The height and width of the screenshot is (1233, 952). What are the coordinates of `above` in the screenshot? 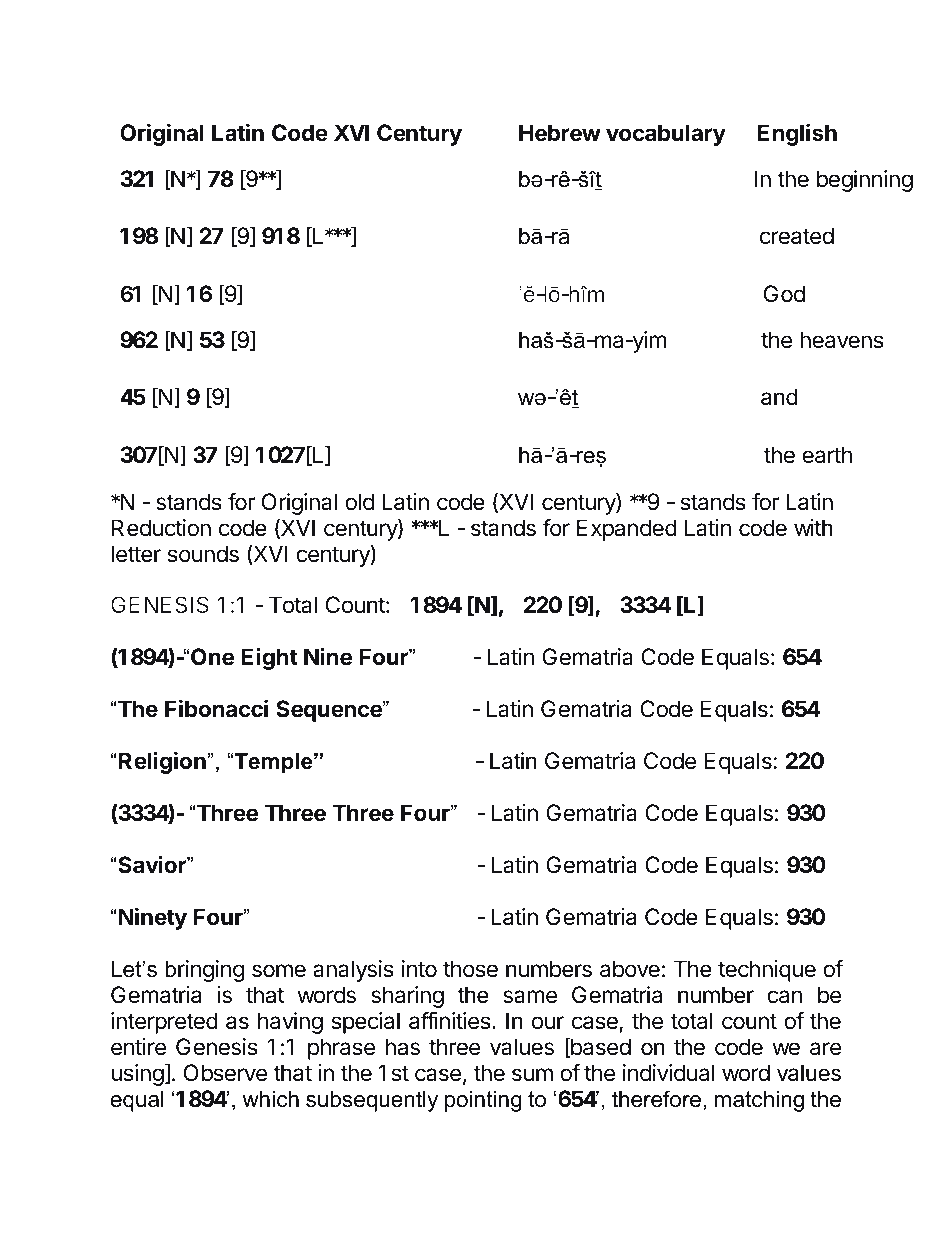 It's located at (630, 969).
